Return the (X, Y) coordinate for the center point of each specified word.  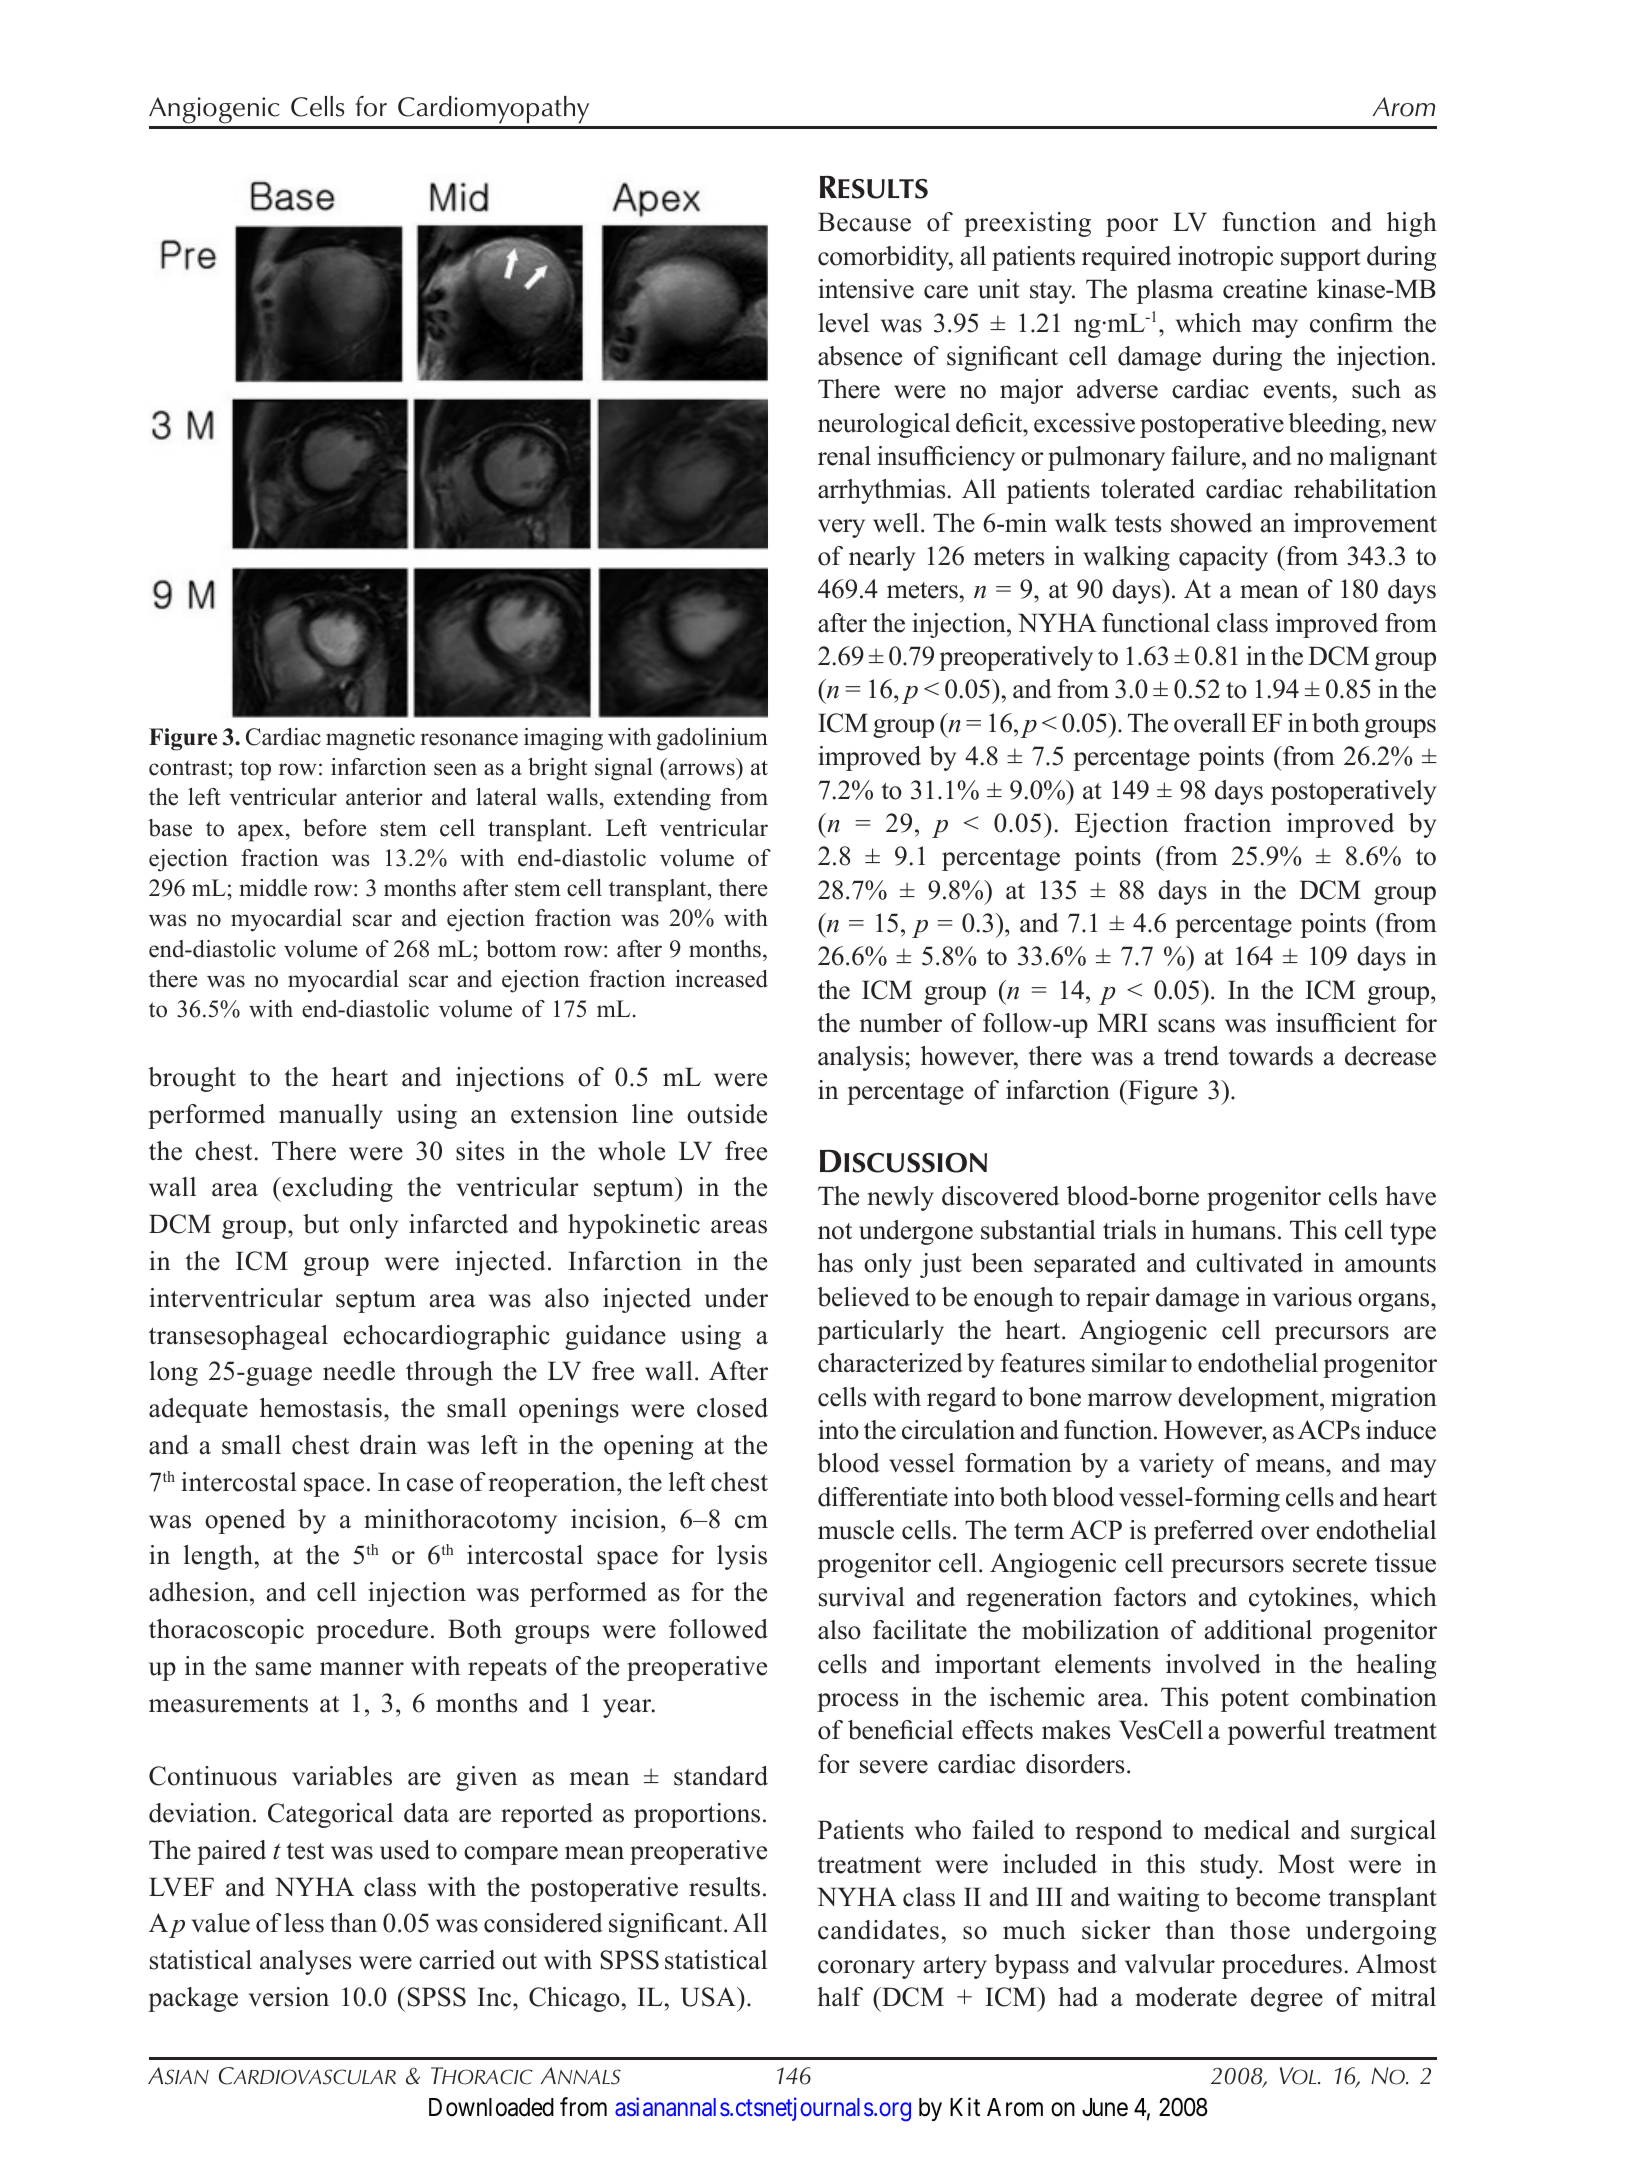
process (857, 1702)
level (843, 323)
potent (1255, 1701)
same (283, 1669)
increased (721, 979)
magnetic (370, 739)
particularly (880, 1332)
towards (1270, 1056)
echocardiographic (447, 1337)
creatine (1265, 289)
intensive (866, 289)
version (289, 1997)
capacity (1223, 558)
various (1312, 1297)
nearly (882, 558)
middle (273, 888)
